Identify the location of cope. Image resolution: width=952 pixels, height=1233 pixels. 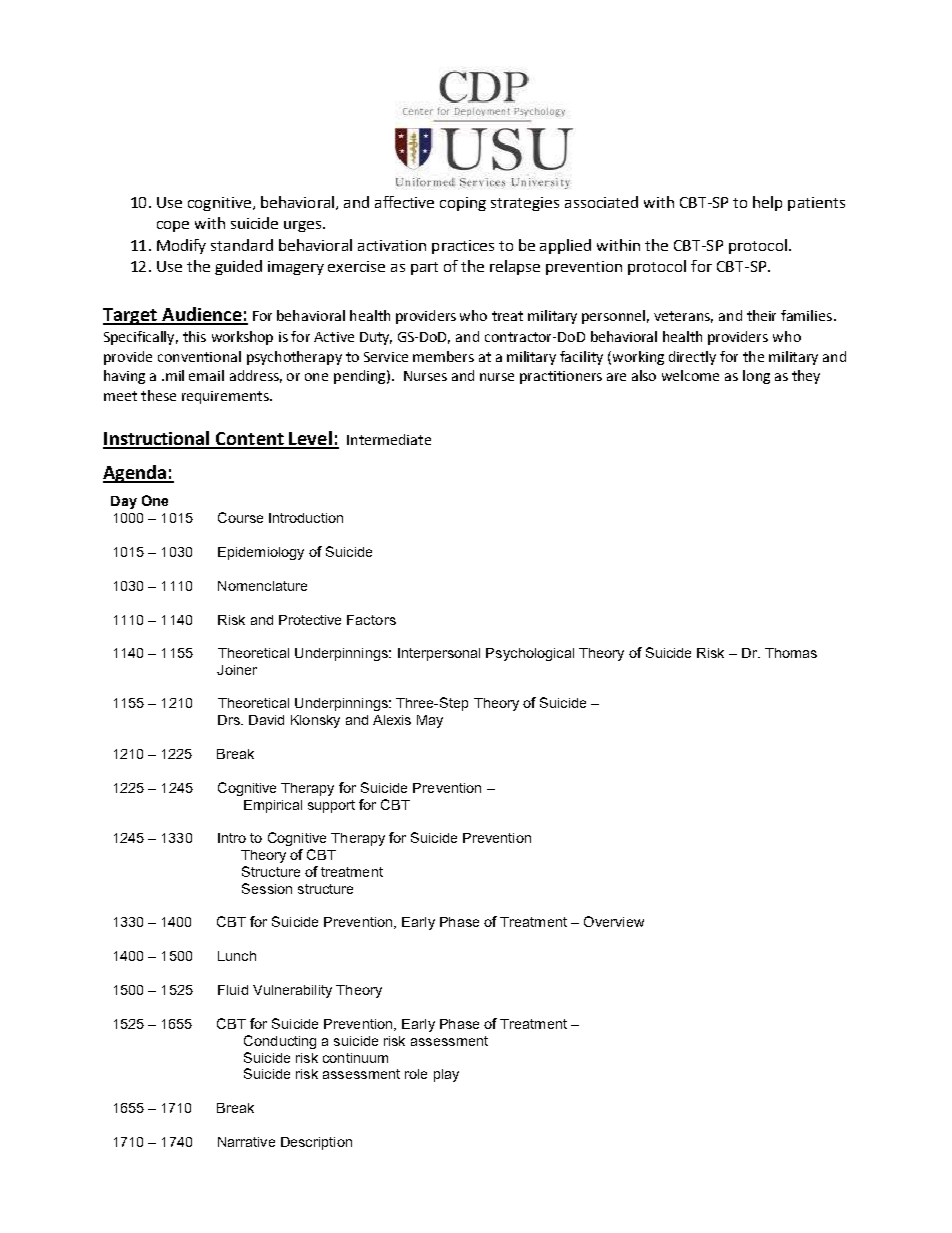
(173, 226).
